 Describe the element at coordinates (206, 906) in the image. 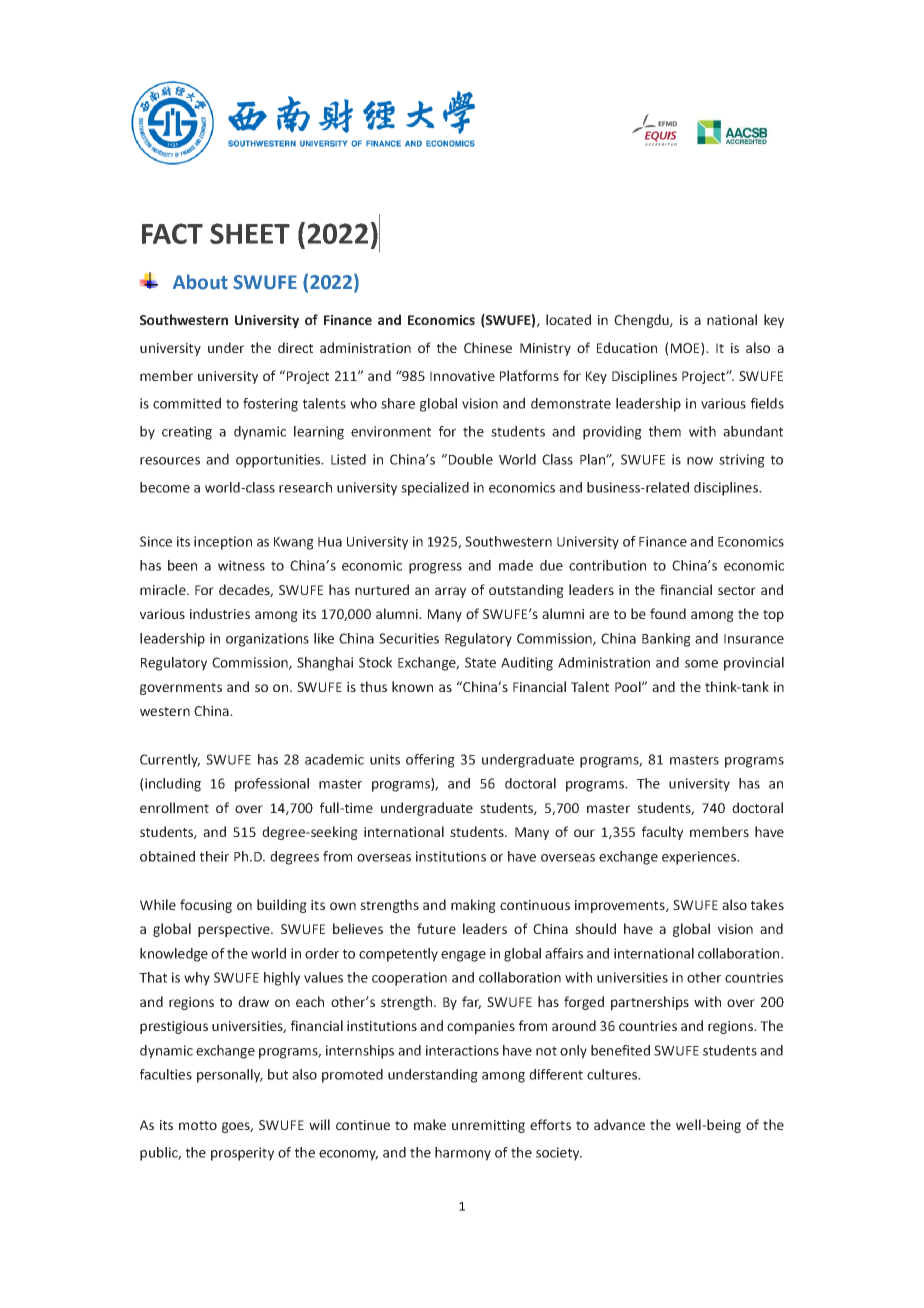

I see `focusing` at that location.
